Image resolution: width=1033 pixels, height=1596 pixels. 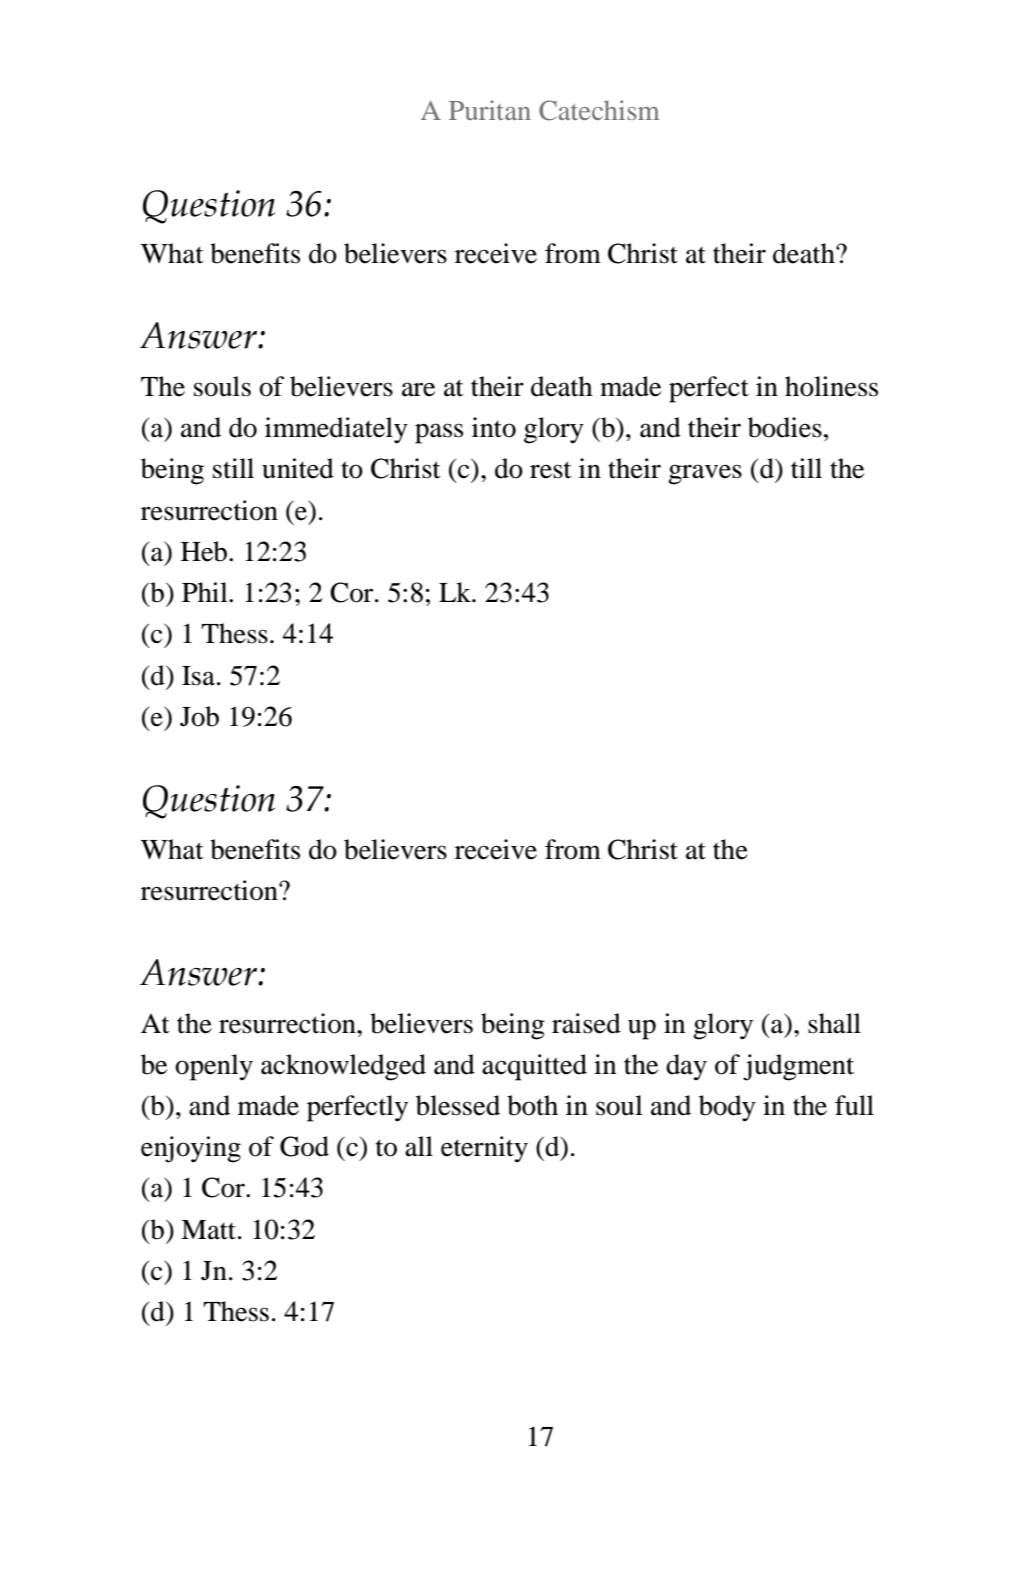 What do you see at coordinates (551, 470) in the page?
I see `rest` at bounding box center [551, 470].
